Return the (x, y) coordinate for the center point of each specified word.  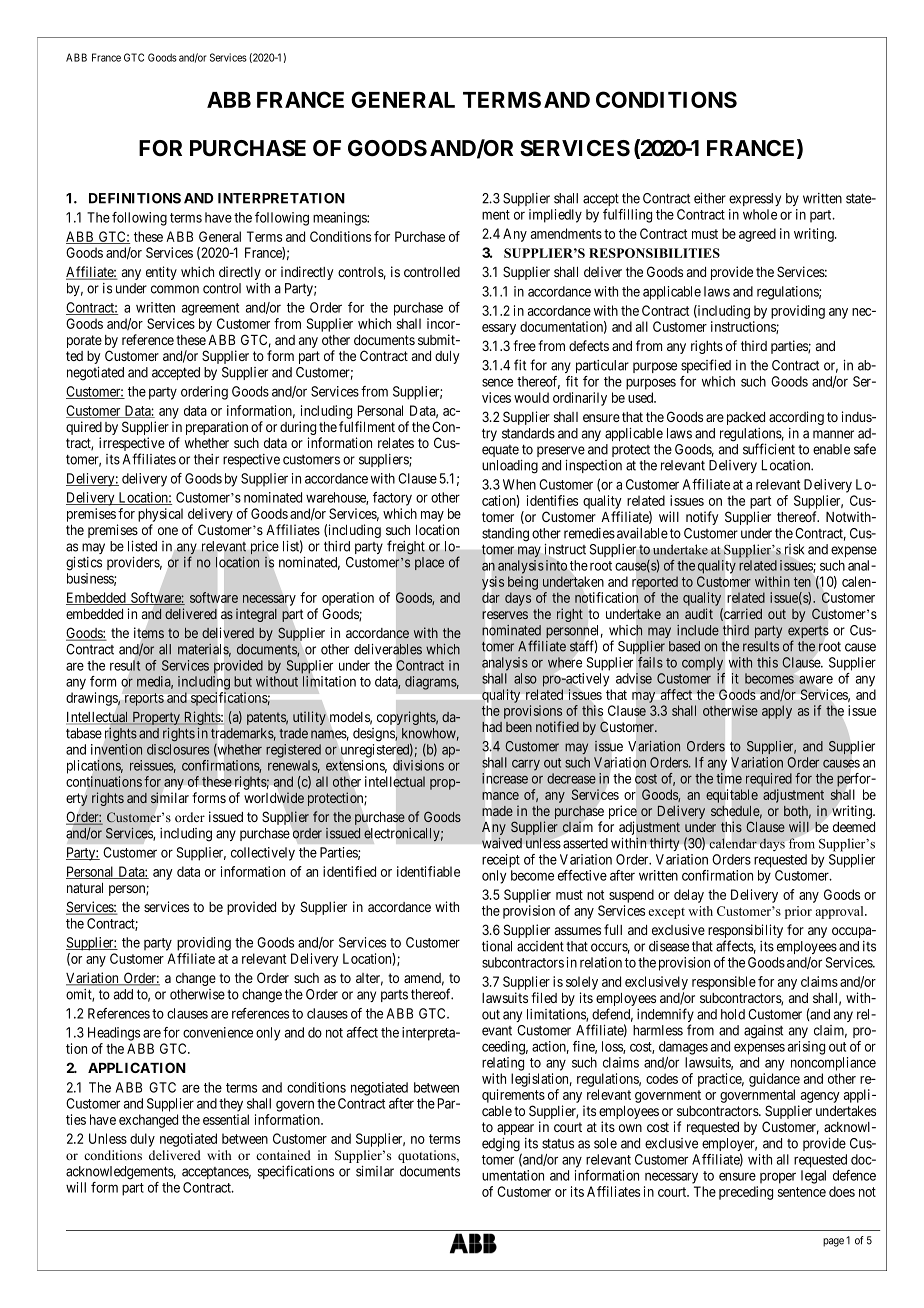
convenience (218, 1032)
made (497, 811)
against (763, 1032)
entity (161, 273)
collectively (263, 854)
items (149, 633)
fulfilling (627, 216)
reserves (505, 615)
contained (283, 1155)
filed (544, 997)
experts (808, 633)
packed (746, 418)
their (206, 459)
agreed (757, 235)
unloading (510, 467)
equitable (732, 796)
